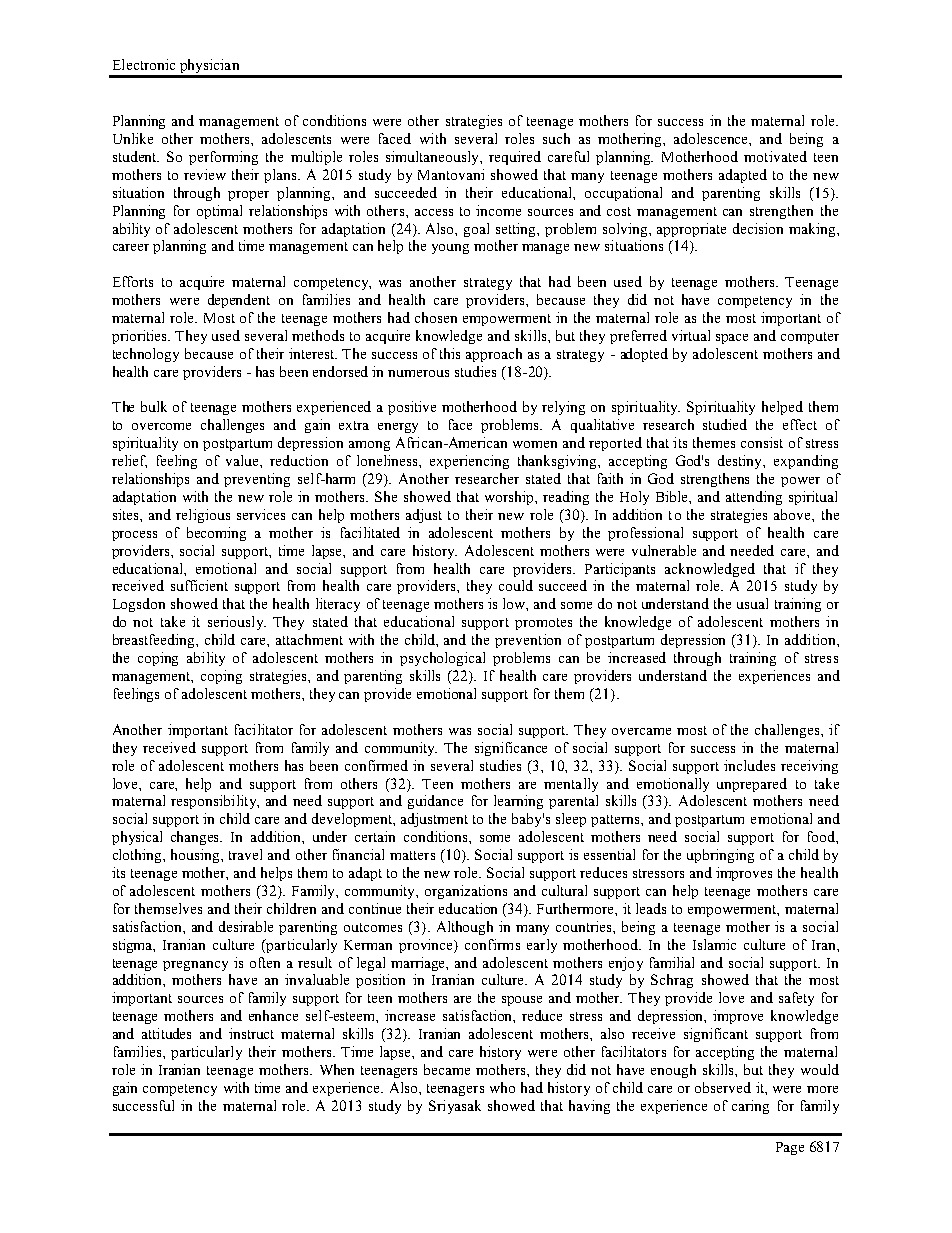  Describe the element at coordinates (199, 585) in the image. I see `sufficient` at that location.
